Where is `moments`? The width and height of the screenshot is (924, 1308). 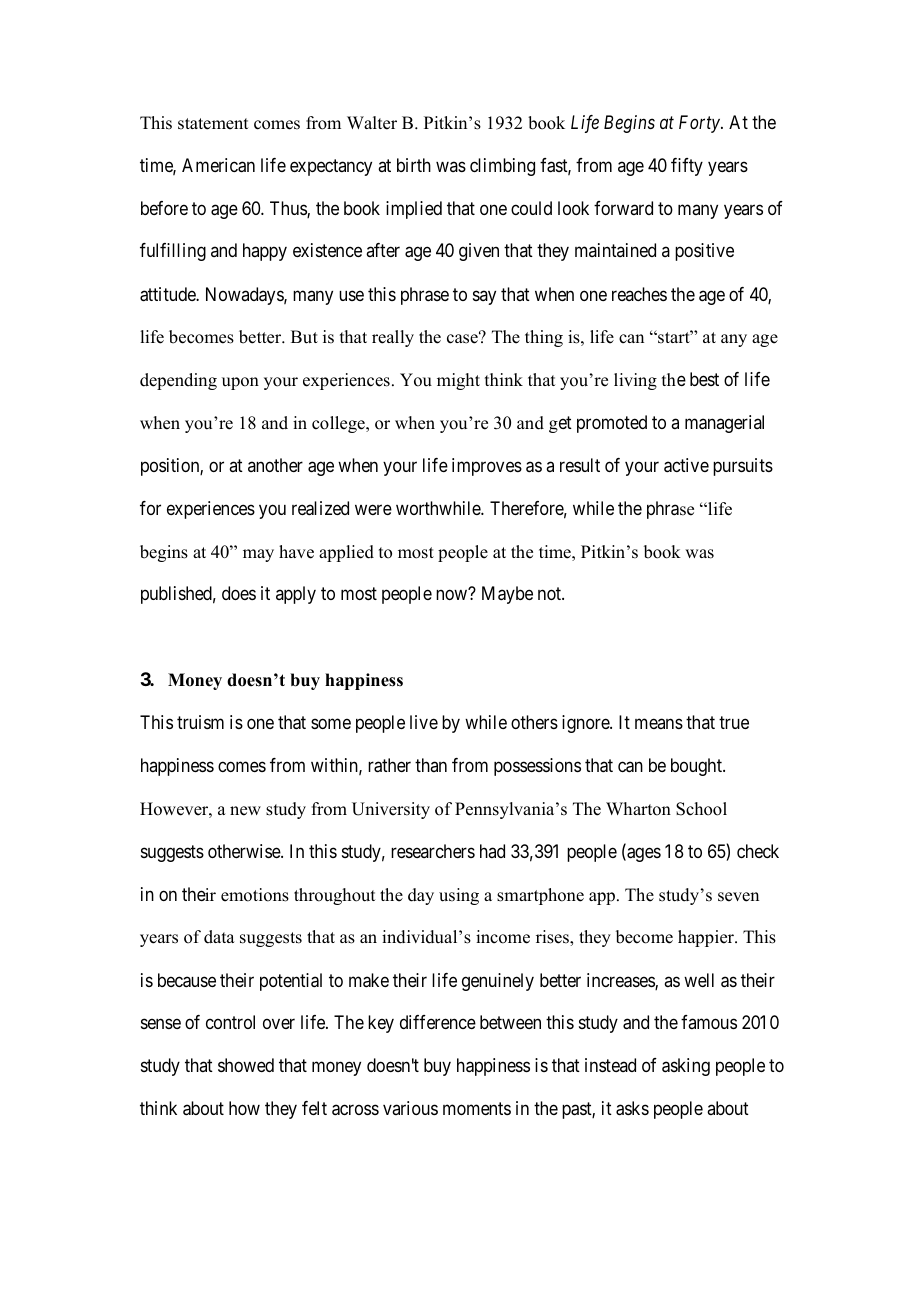
moments is located at coordinates (477, 1108).
